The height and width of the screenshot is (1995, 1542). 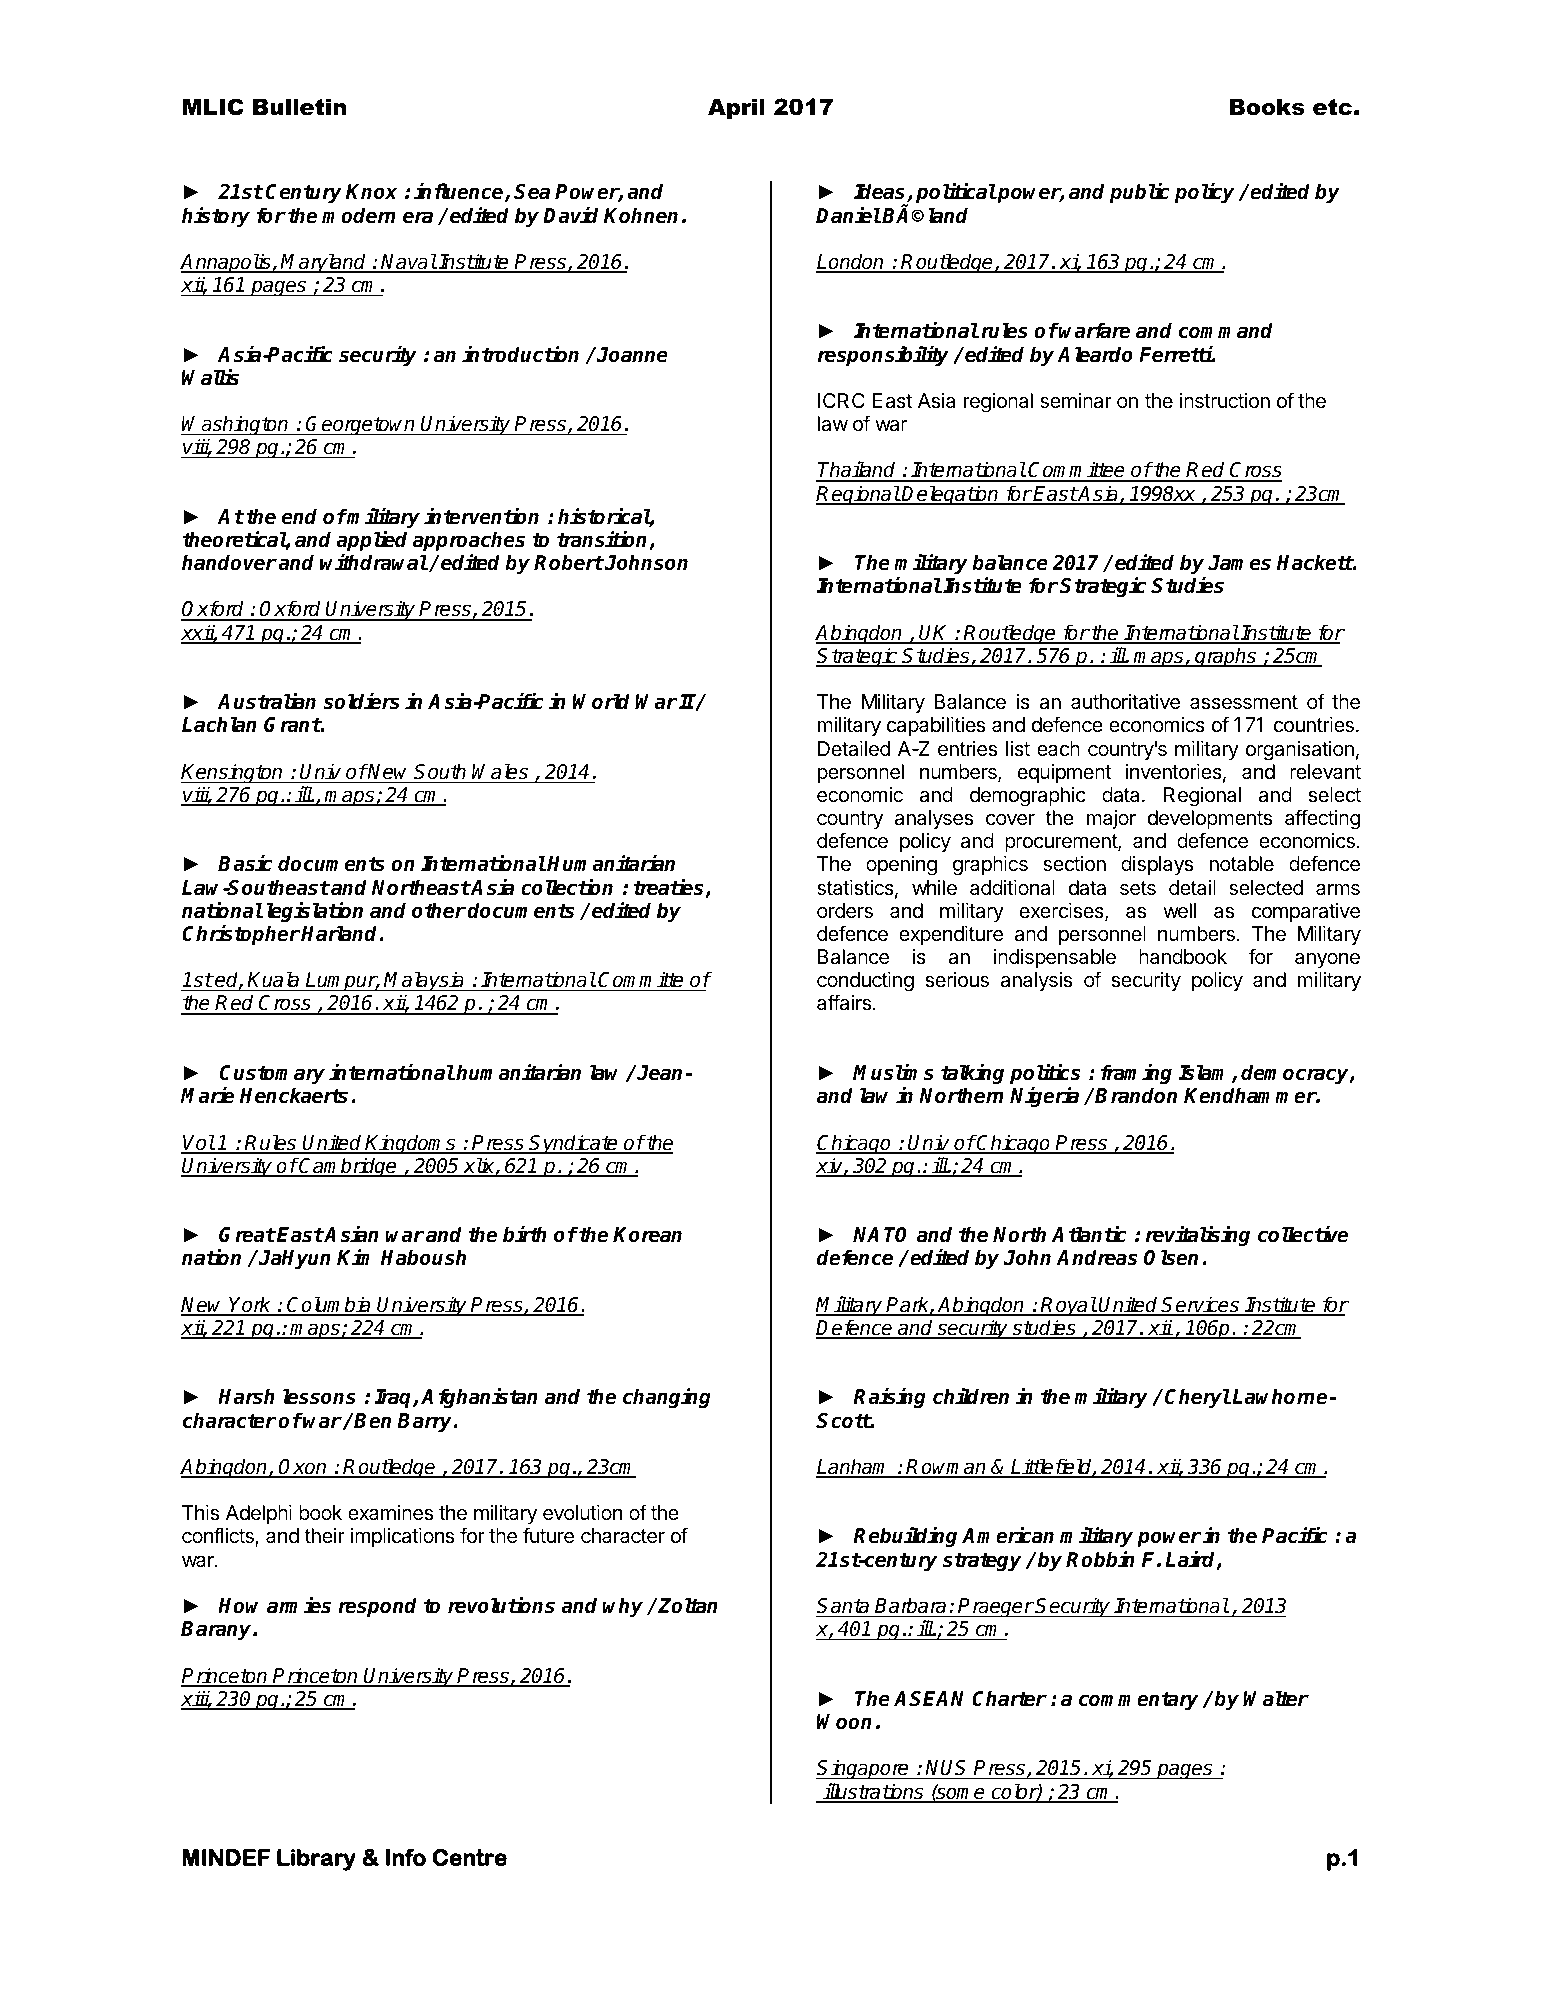 What do you see at coordinates (371, 192) in the screenshot?
I see `Knox` at bounding box center [371, 192].
